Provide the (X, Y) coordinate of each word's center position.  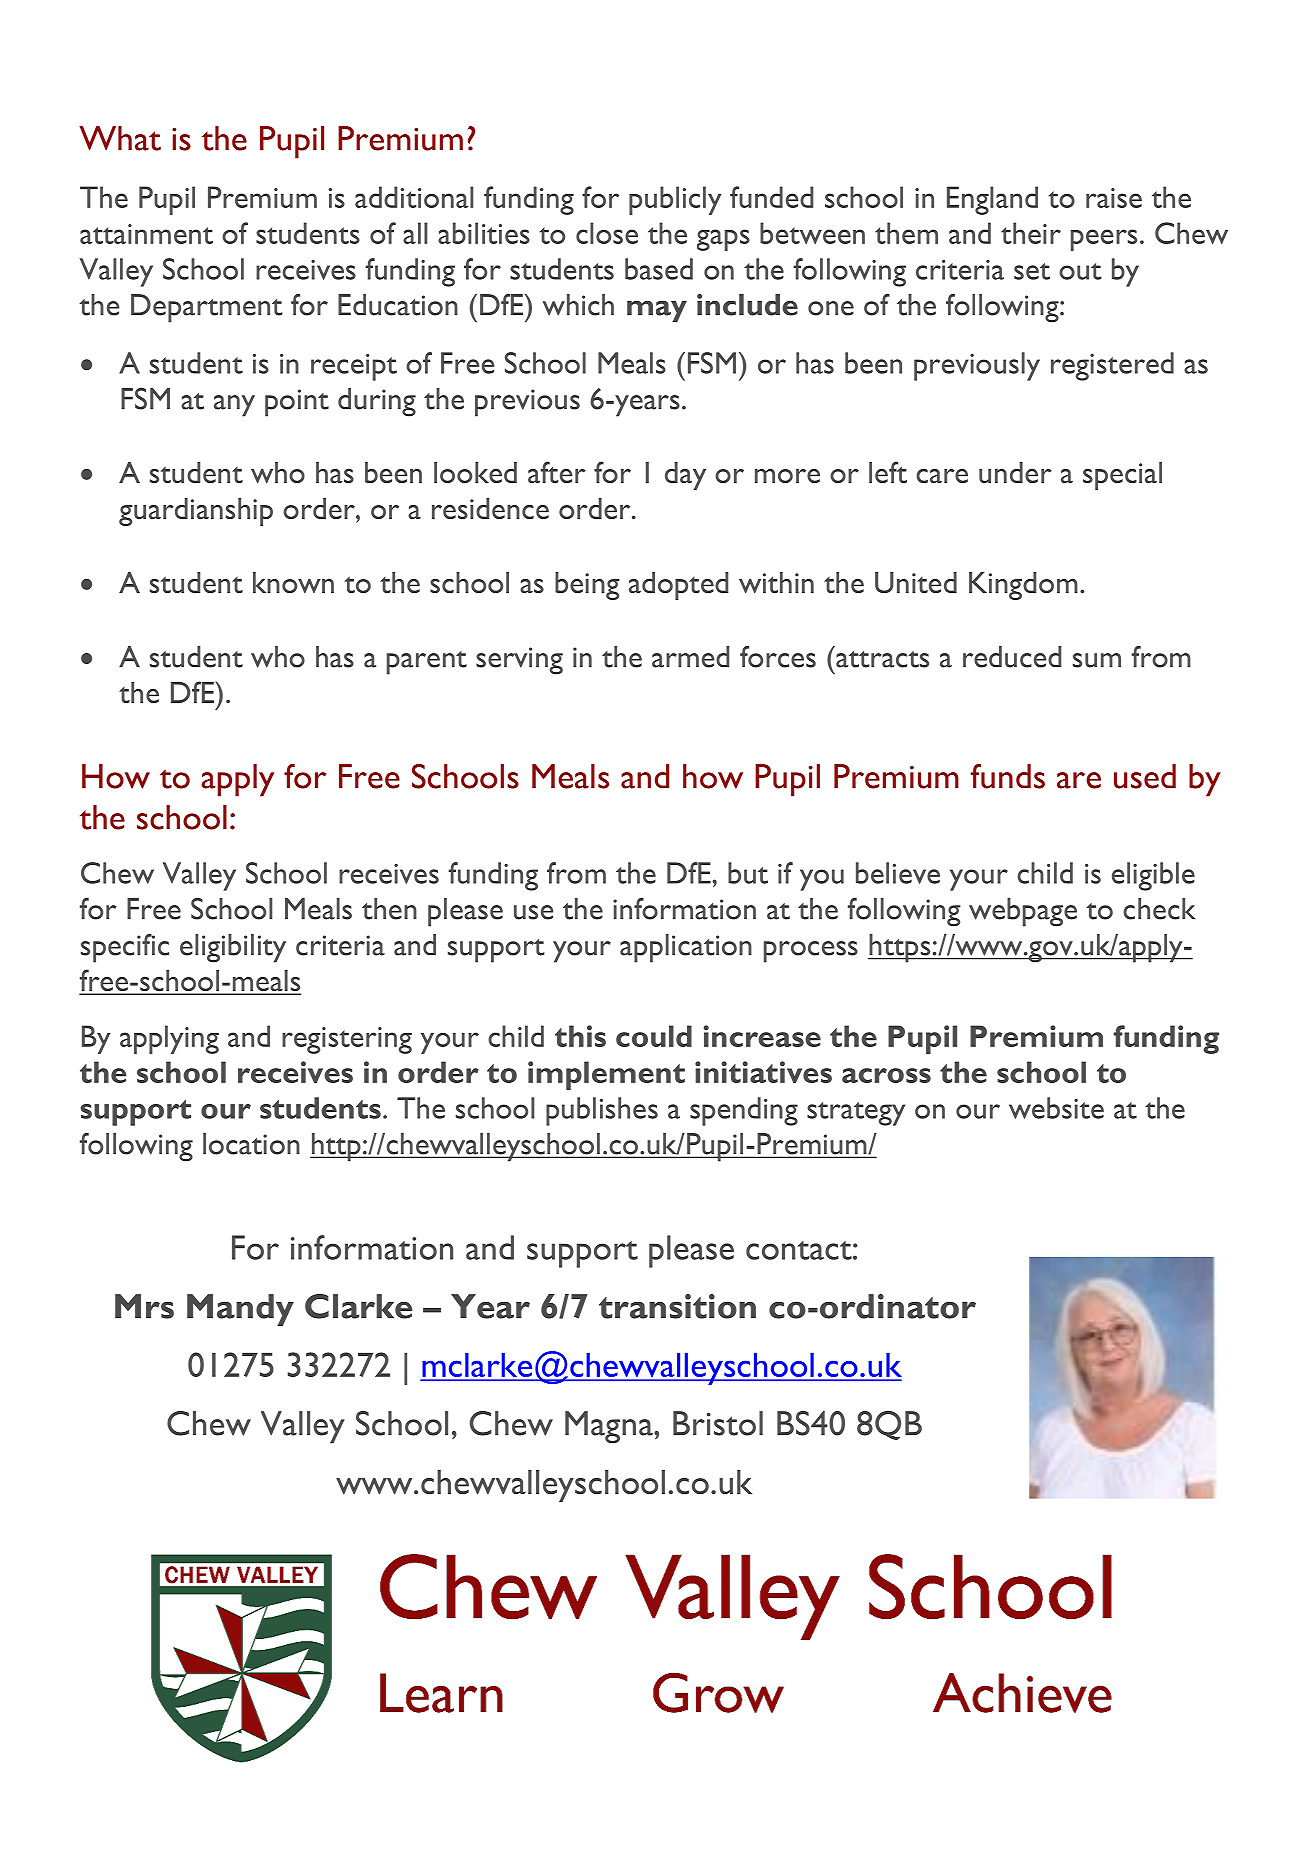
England (992, 200)
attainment (146, 234)
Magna (610, 1427)
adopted (678, 586)
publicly (675, 200)
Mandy (240, 1310)
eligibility (233, 948)
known (293, 582)
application (686, 948)
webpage (1023, 912)
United (916, 582)
